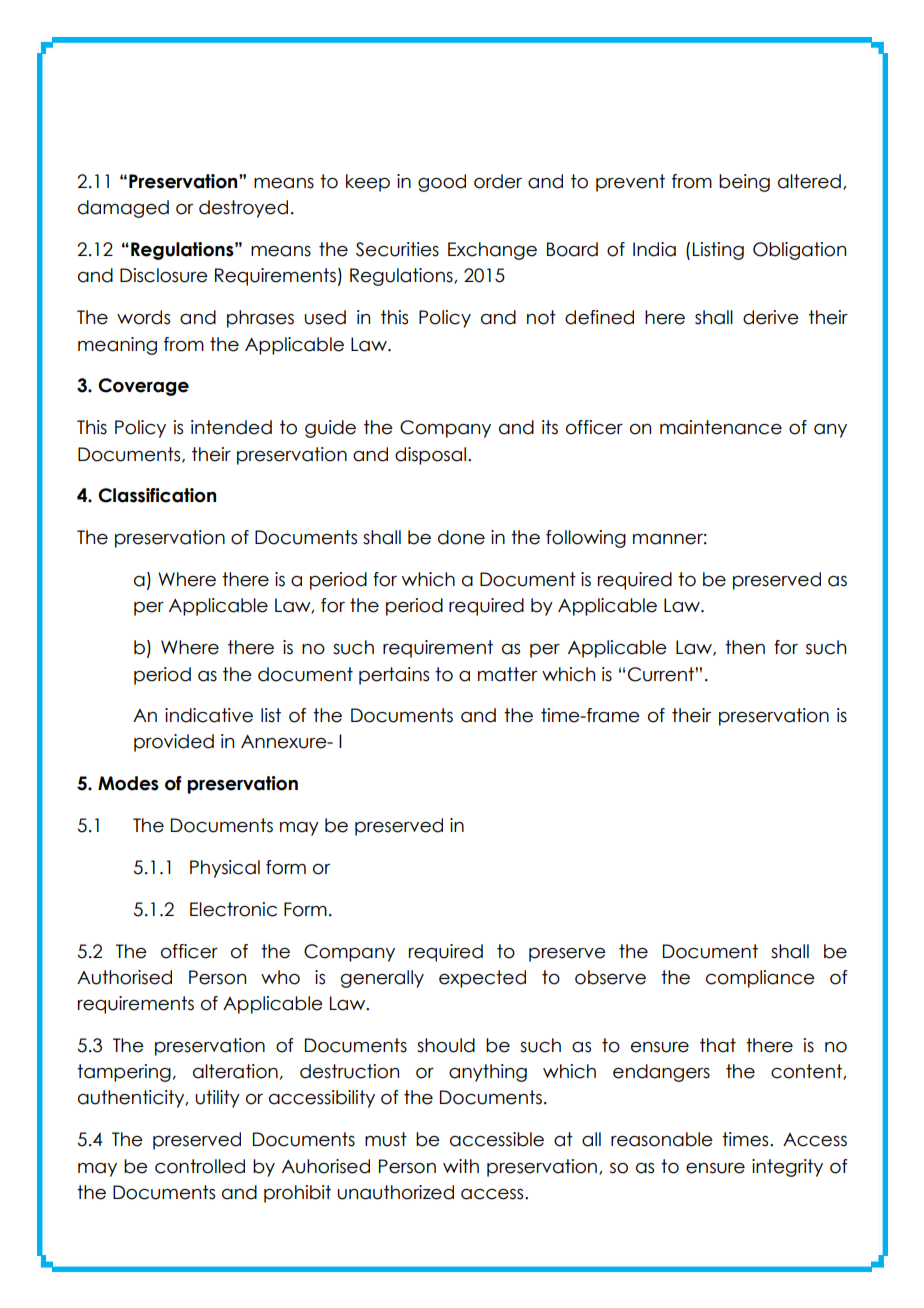 This page has width=924, height=1308. What do you see at coordinates (231, 427) in the page?
I see `intended` at bounding box center [231, 427].
